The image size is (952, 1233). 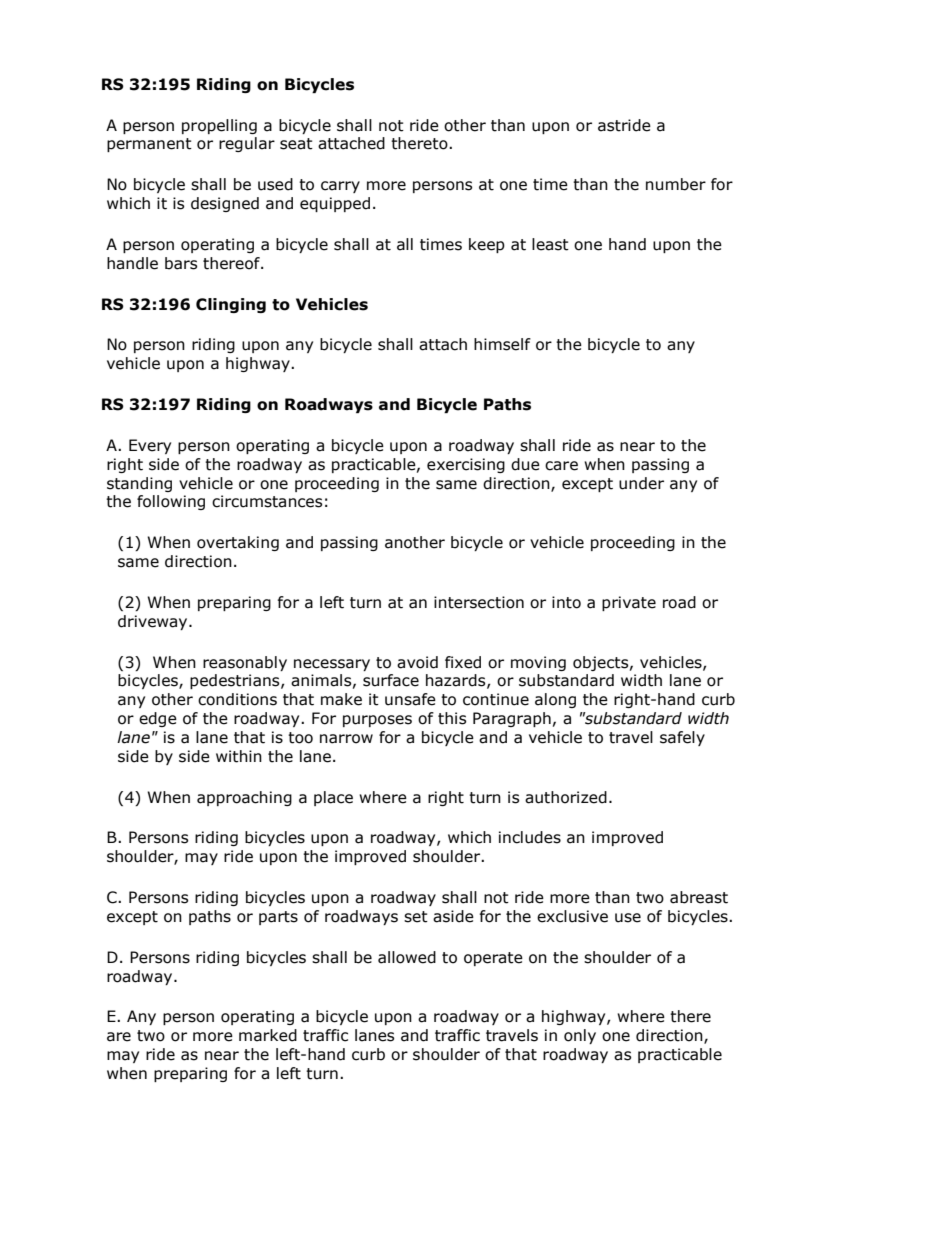 What do you see at coordinates (268, 1035) in the image?
I see `marked` at bounding box center [268, 1035].
